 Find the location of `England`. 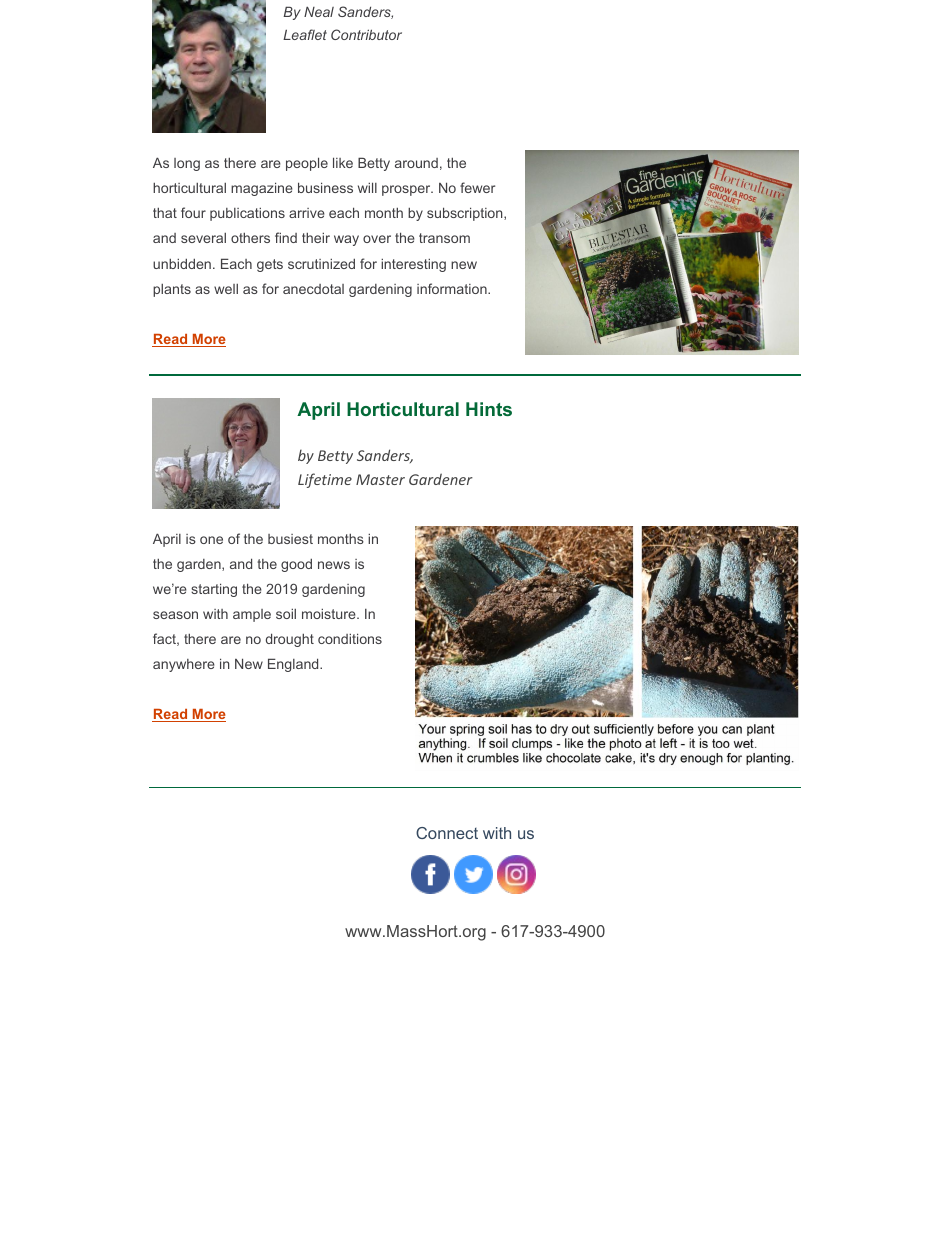

England is located at coordinates (294, 665).
